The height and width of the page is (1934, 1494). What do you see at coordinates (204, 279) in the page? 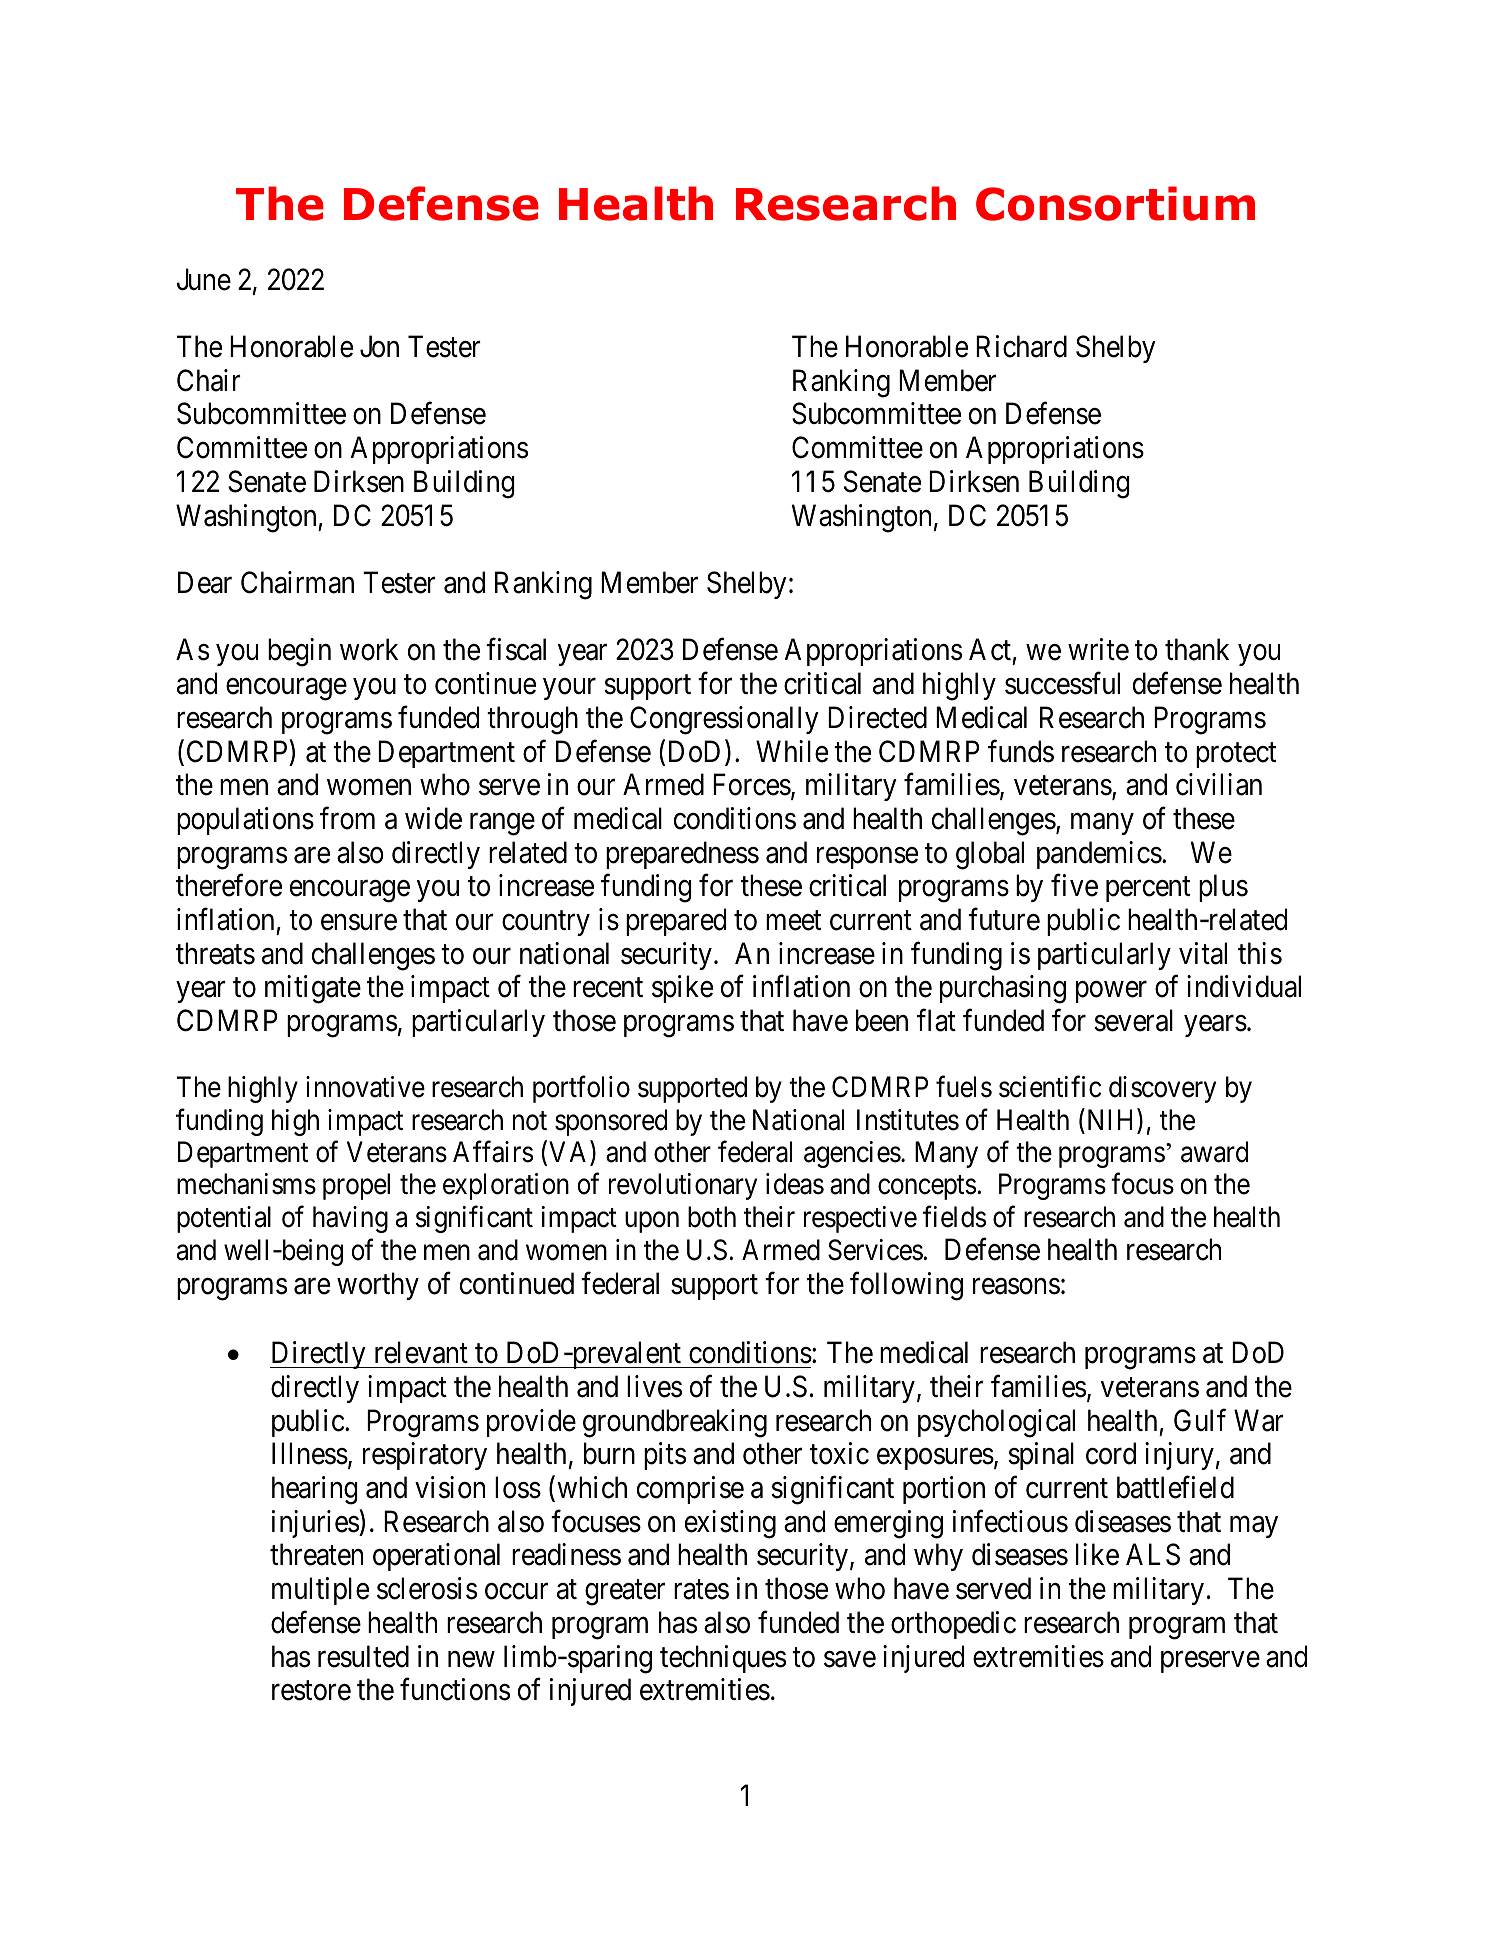
I see `June` at bounding box center [204, 279].
